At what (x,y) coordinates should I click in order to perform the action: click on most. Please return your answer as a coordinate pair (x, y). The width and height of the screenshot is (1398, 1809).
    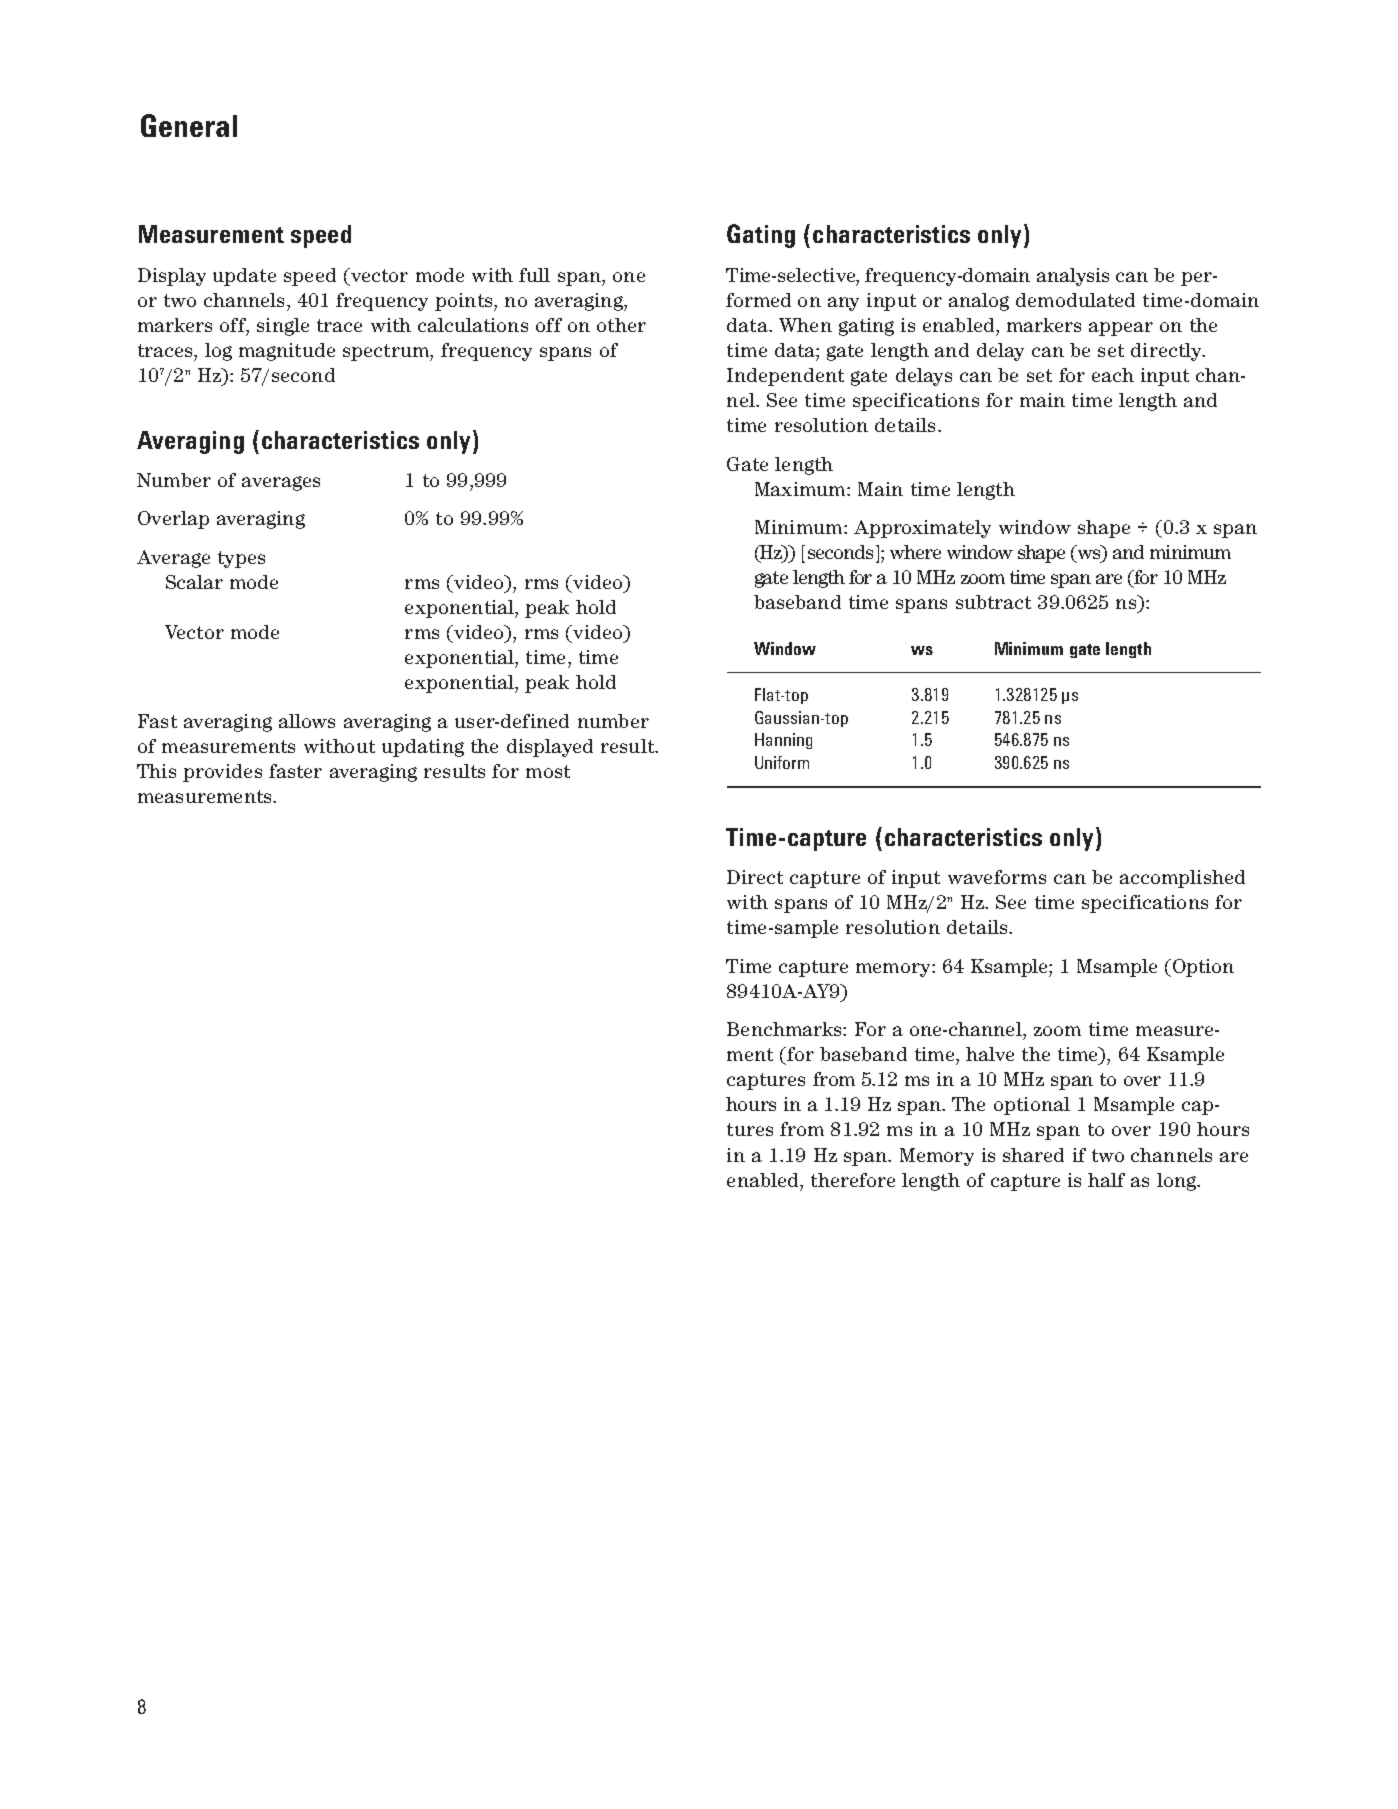
    Looking at the image, I should click on (548, 771).
